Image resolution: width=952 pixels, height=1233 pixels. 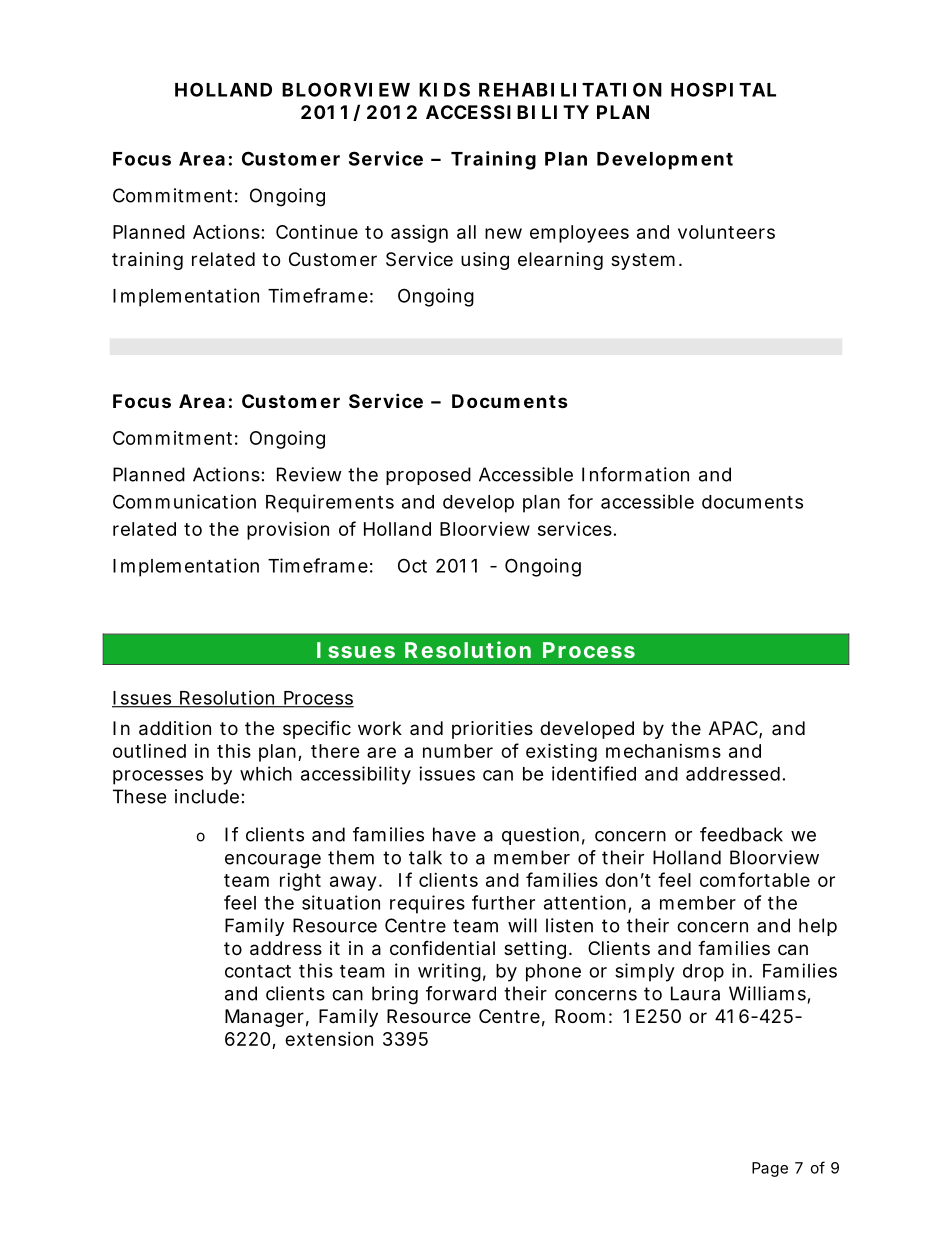 What do you see at coordinates (264, 1018) in the screenshot?
I see `Manager` at bounding box center [264, 1018].
